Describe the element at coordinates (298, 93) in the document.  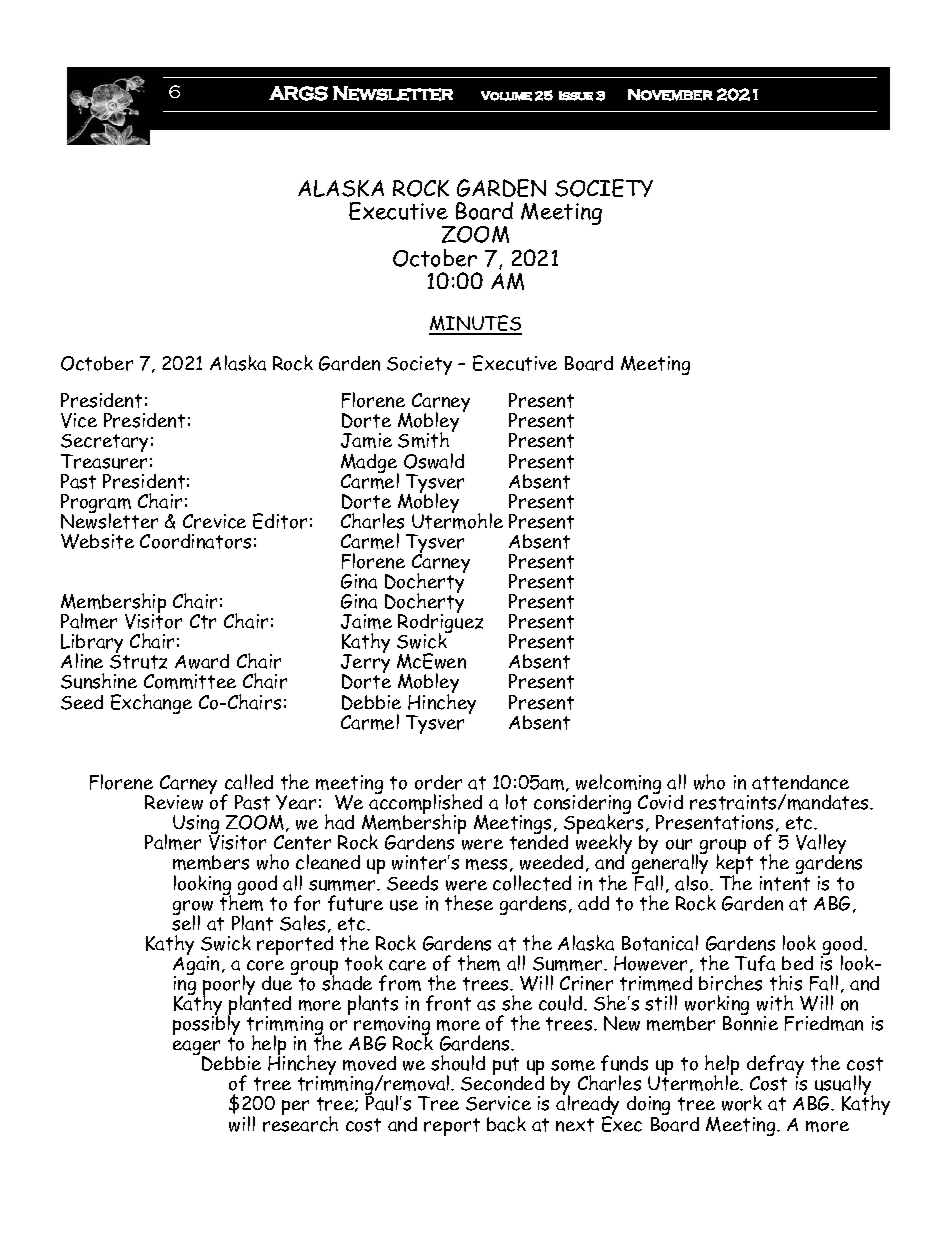
I see `ARGS` at that location.
